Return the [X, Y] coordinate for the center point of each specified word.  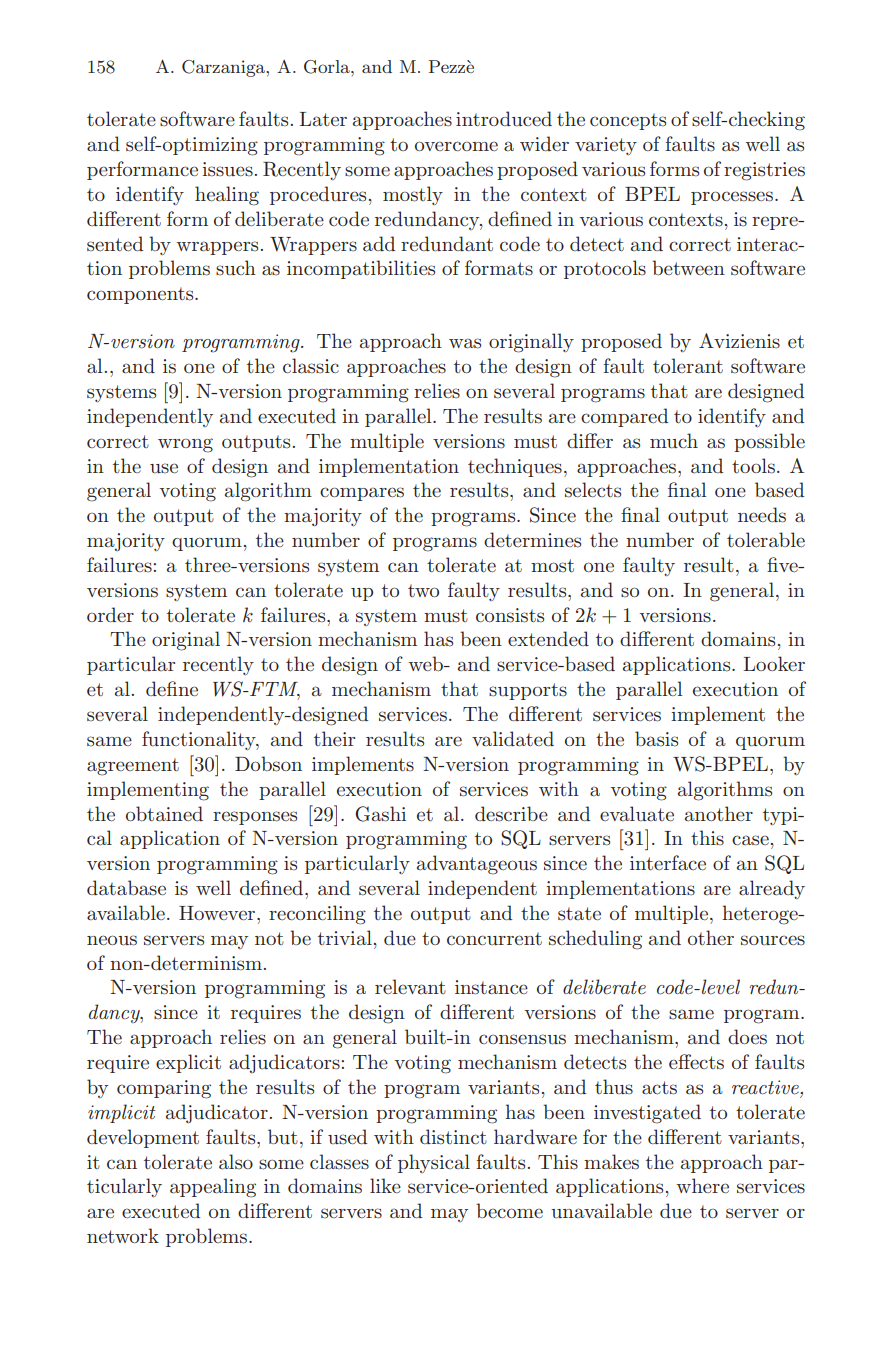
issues [227, 169]
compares [362, 494]
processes [732, 198]
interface [668, 863]
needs [762, 515]
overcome [456, 146]
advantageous [477, 865]
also [236, 1162]
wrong [185, 445]
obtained [164, 814]
